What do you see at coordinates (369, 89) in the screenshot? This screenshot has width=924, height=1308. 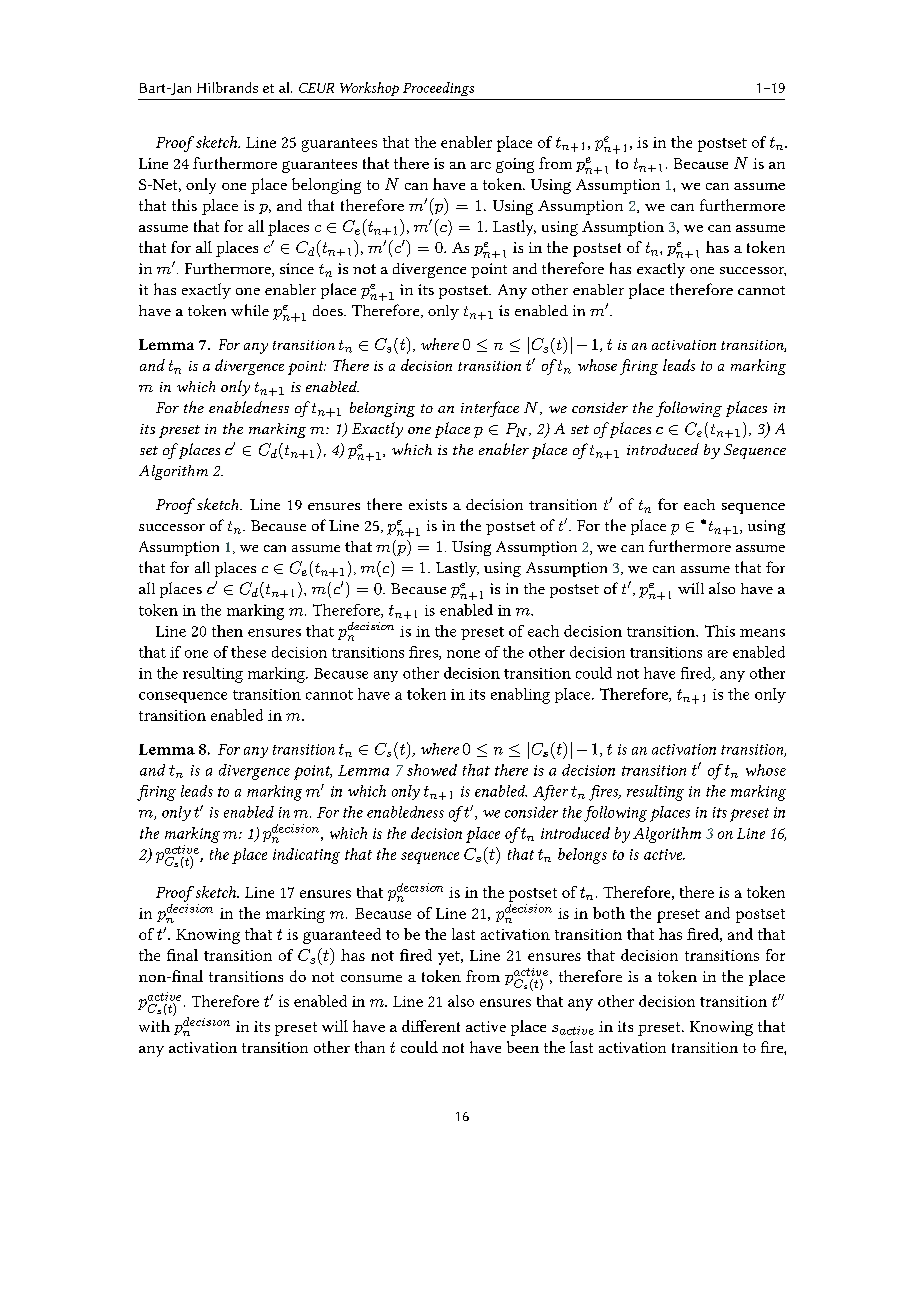 I see `Workshop` at bounding box center [369, 89].
